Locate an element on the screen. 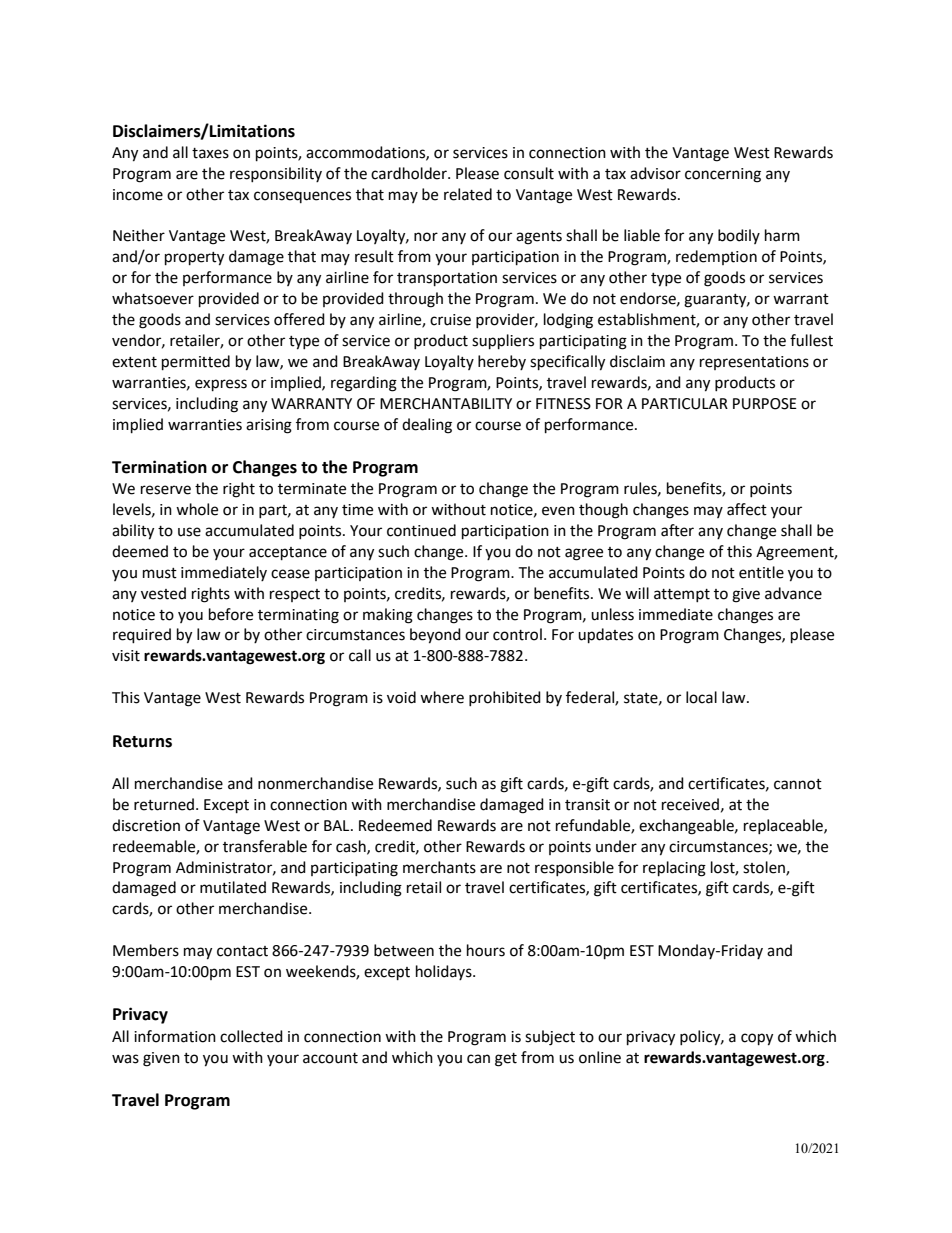  information is located at coordinates (175, 1036).
